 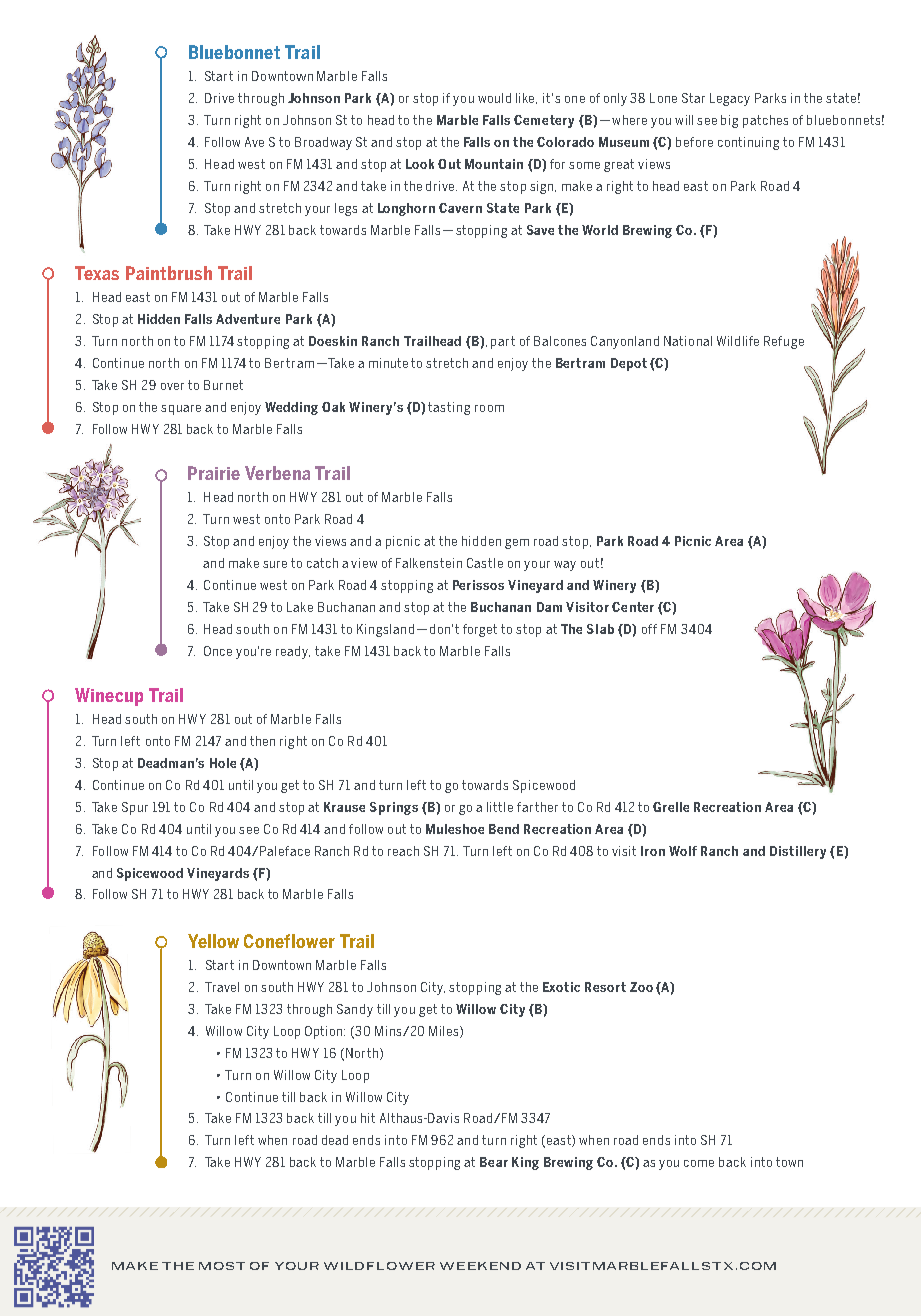 I want to click on Look, so click(x=420, y=164).
